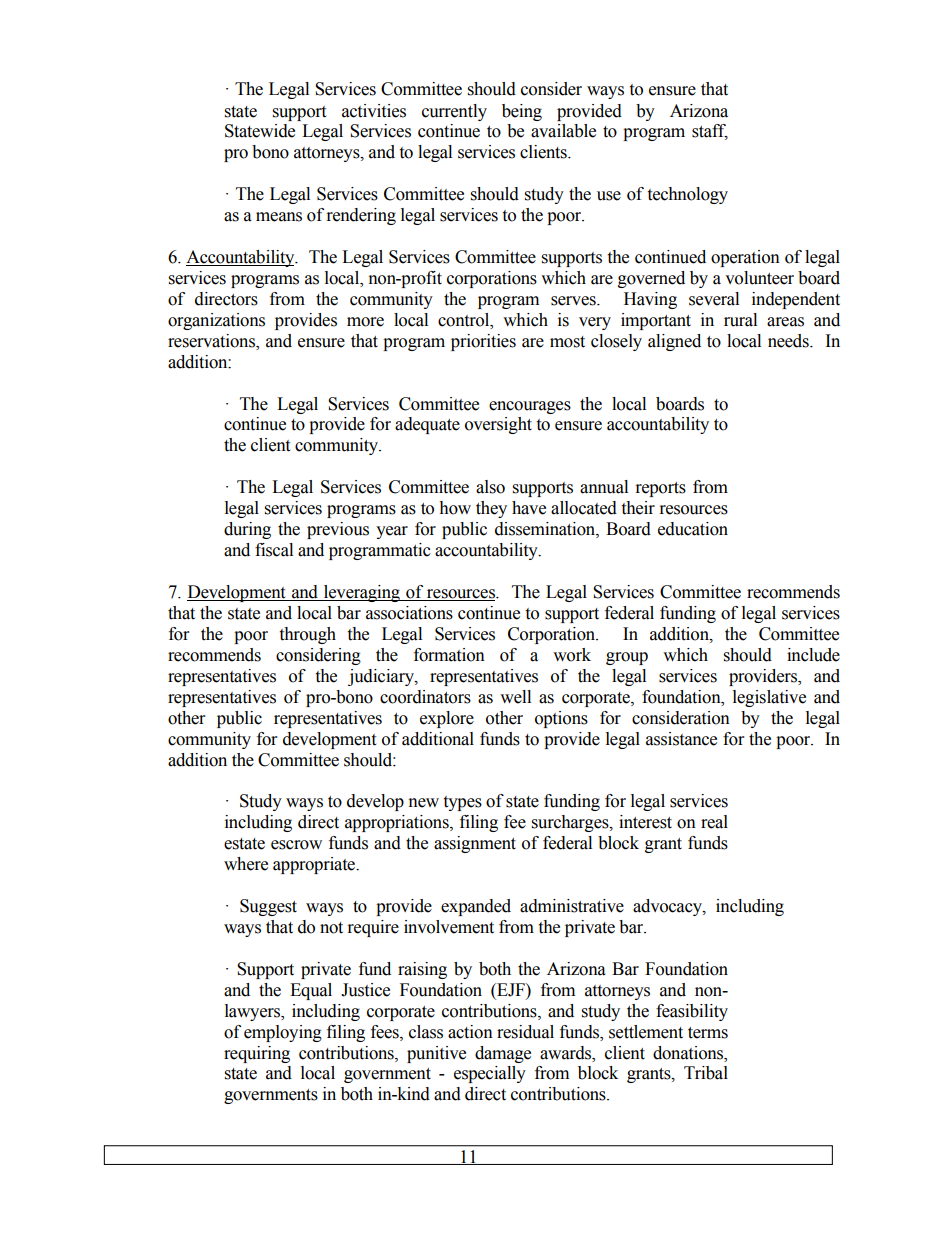  Describe the element at coordinates (522, 112) in the image. I see `being` at that location.
